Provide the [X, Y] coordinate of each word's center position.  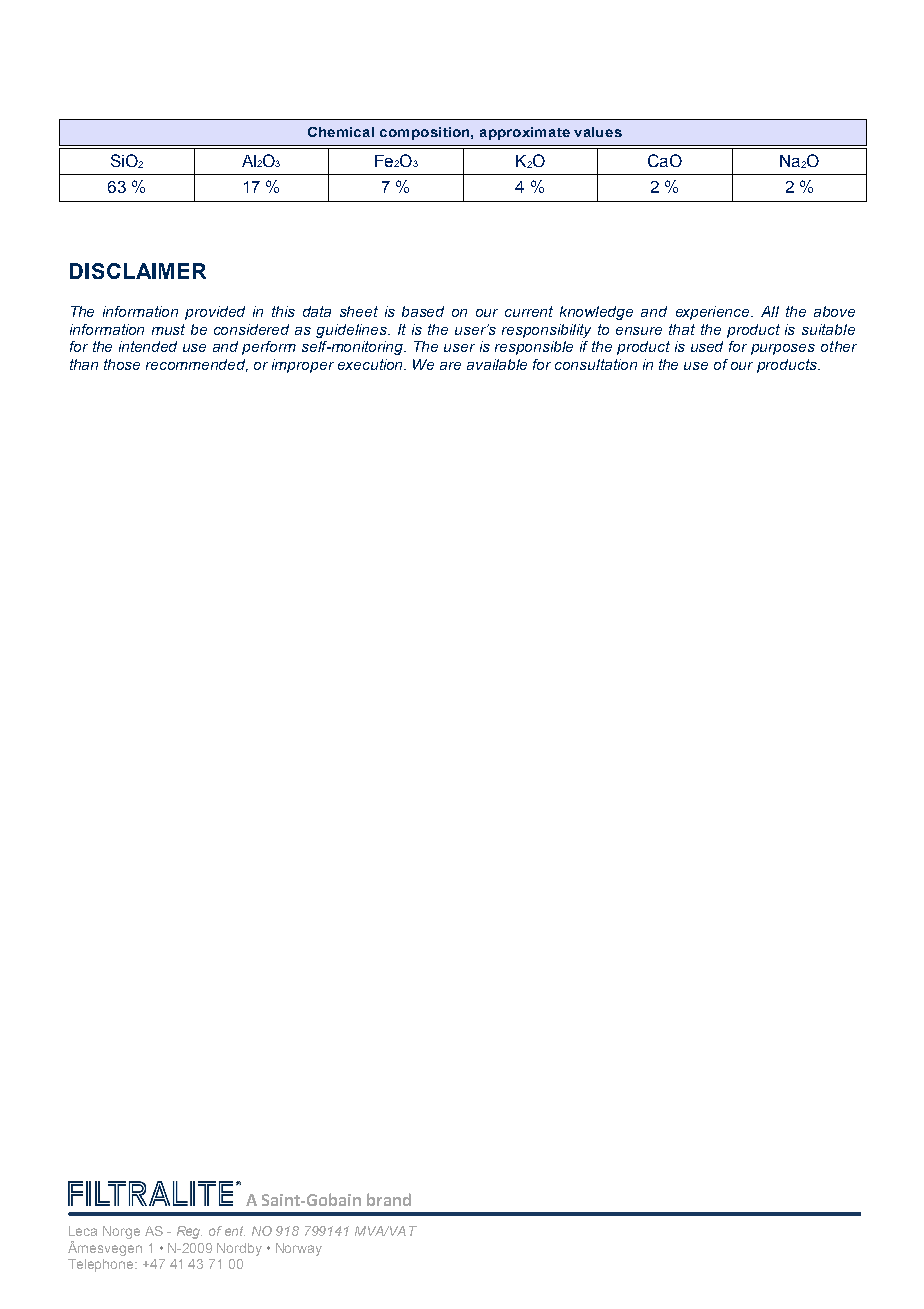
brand [389, 1199]
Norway [299, 1249]
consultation [596, 364]
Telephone [102, 1265]
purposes [783, 349]
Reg [189, 1232]
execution [372, 364]
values [598, 132]
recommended [197, 365]
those [122, 364]
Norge [121, 1232]
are [450, 366]
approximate [525, 133]
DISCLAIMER [138, 271]
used [707, 346]
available [497, 364]
